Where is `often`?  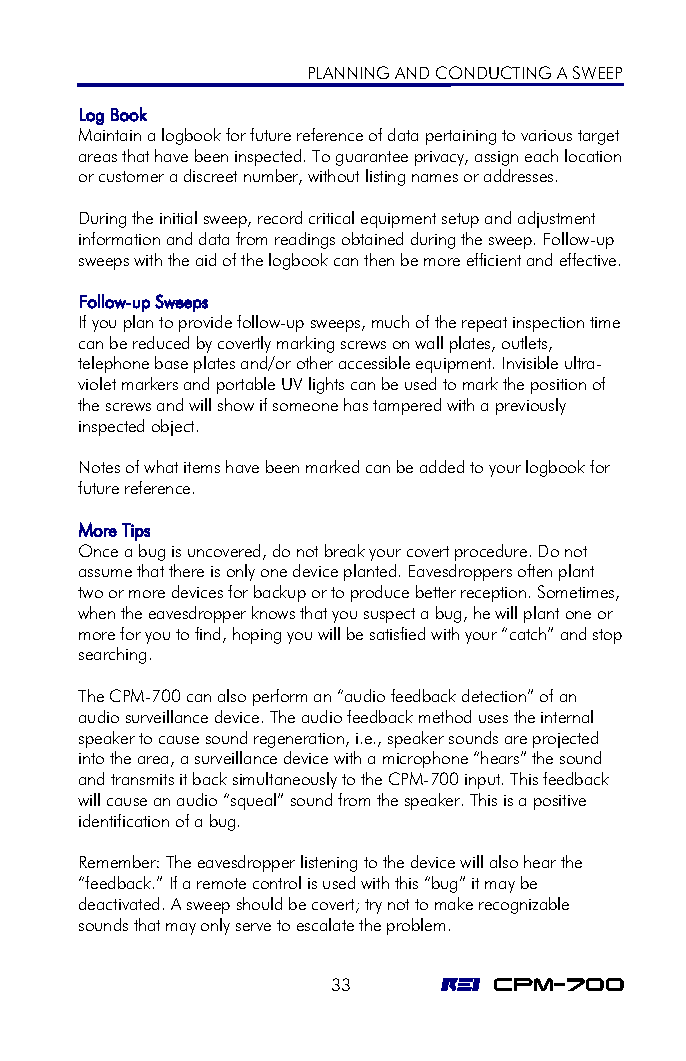
often is located at coordinates (535, 570).
